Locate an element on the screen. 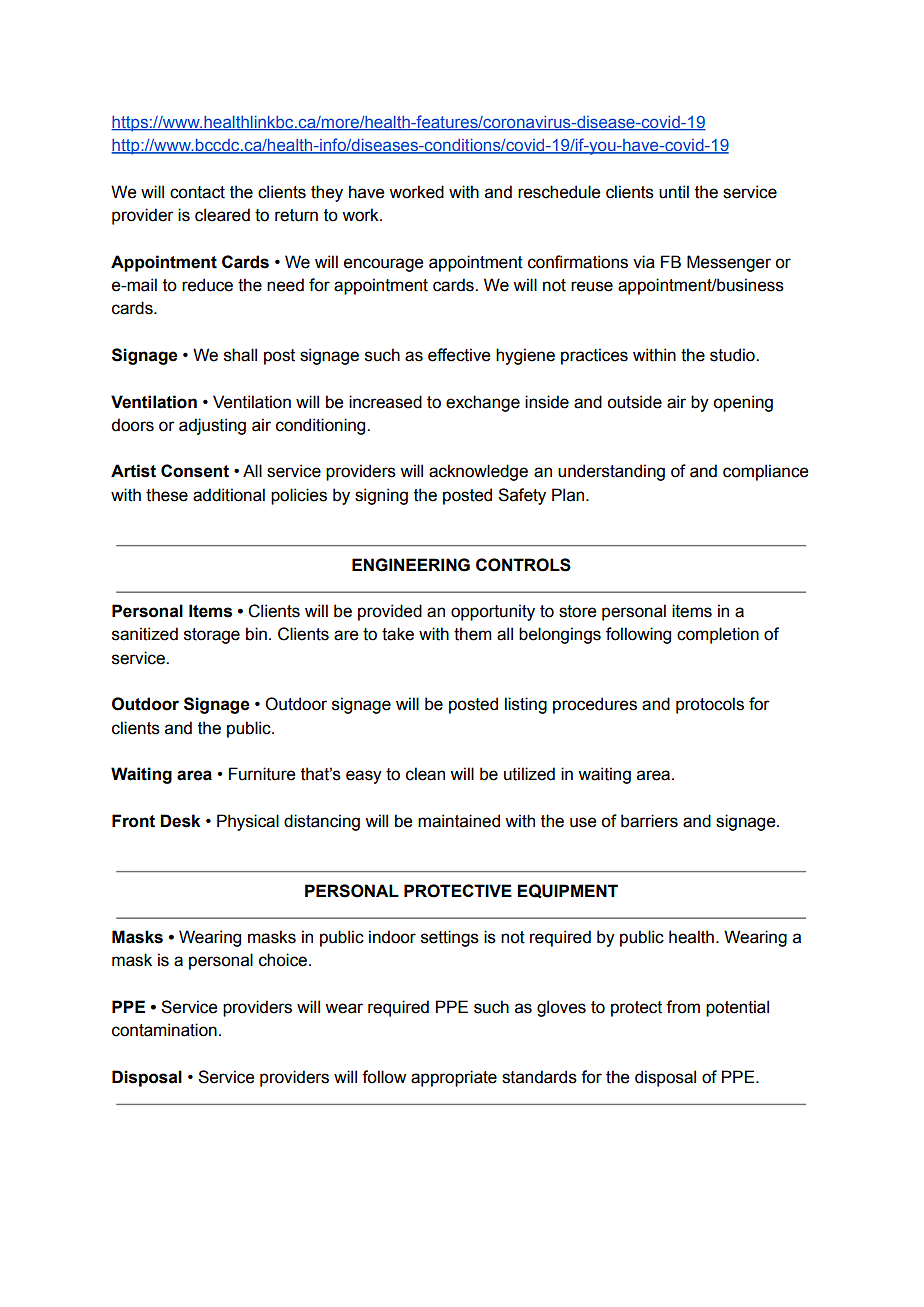 This screenshot has width=924, height=1307. encourage is located at coordinates (383, 265).
